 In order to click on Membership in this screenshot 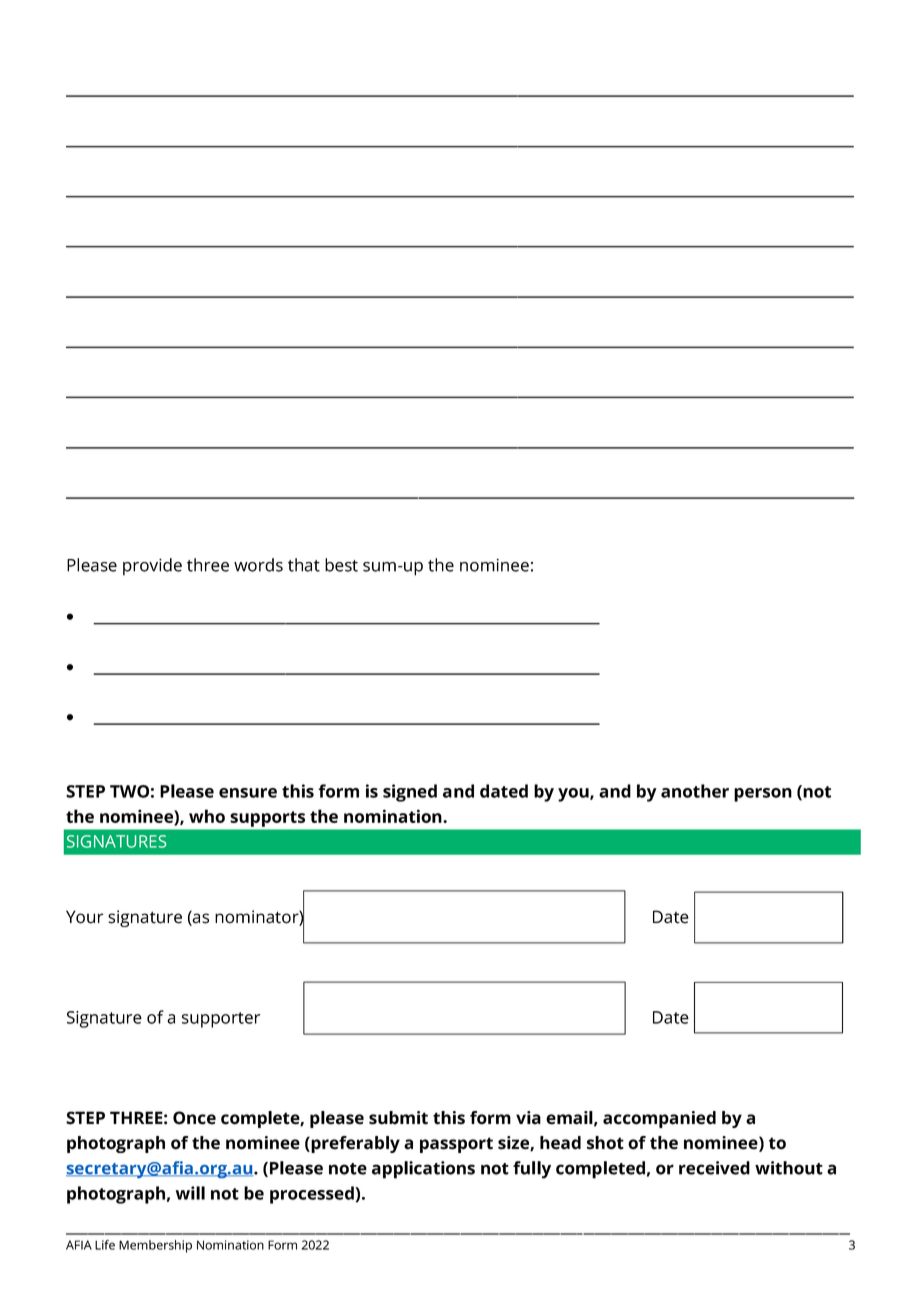, I will do `click(155, 1246)`.
